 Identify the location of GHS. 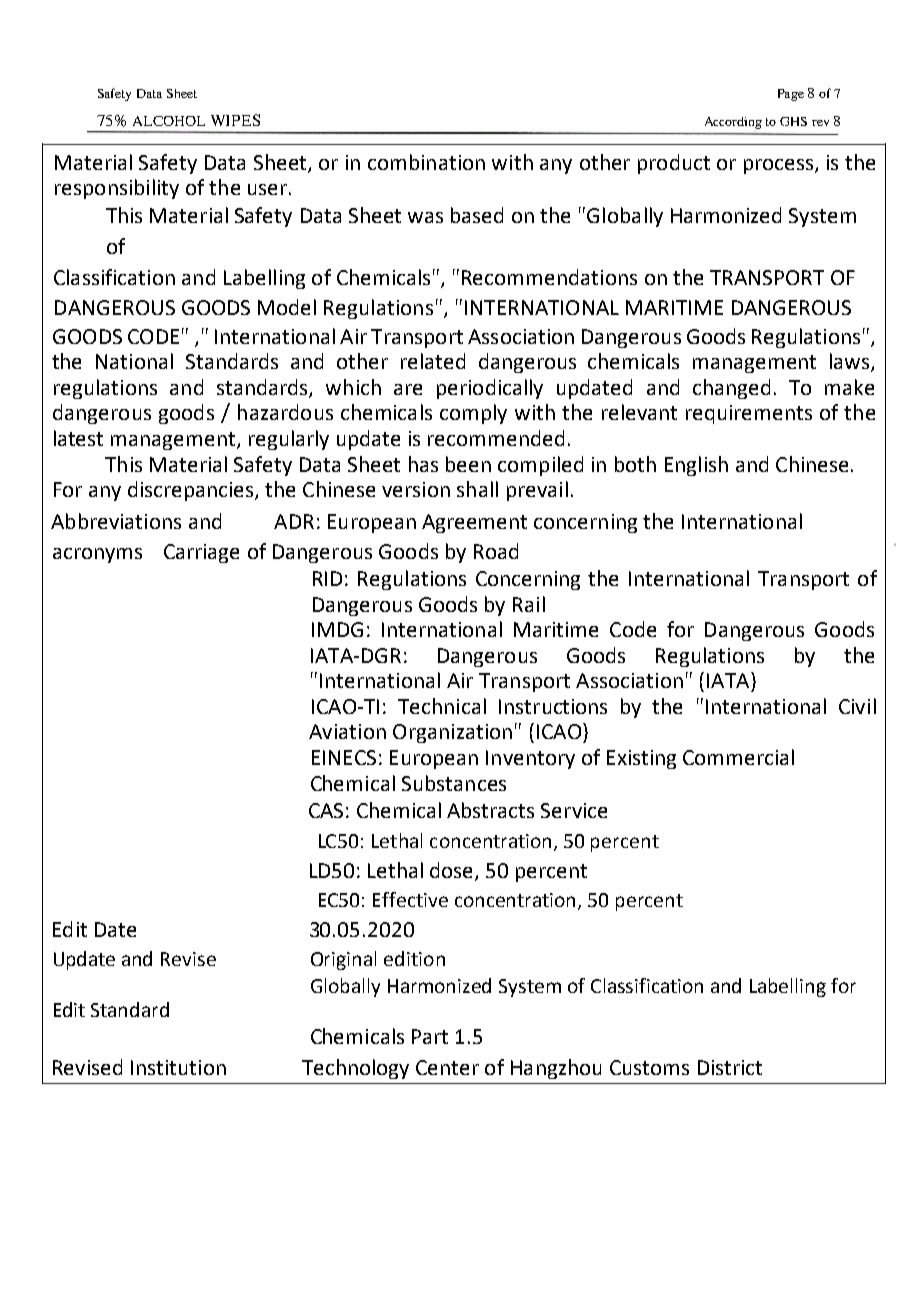
(793, 121).
